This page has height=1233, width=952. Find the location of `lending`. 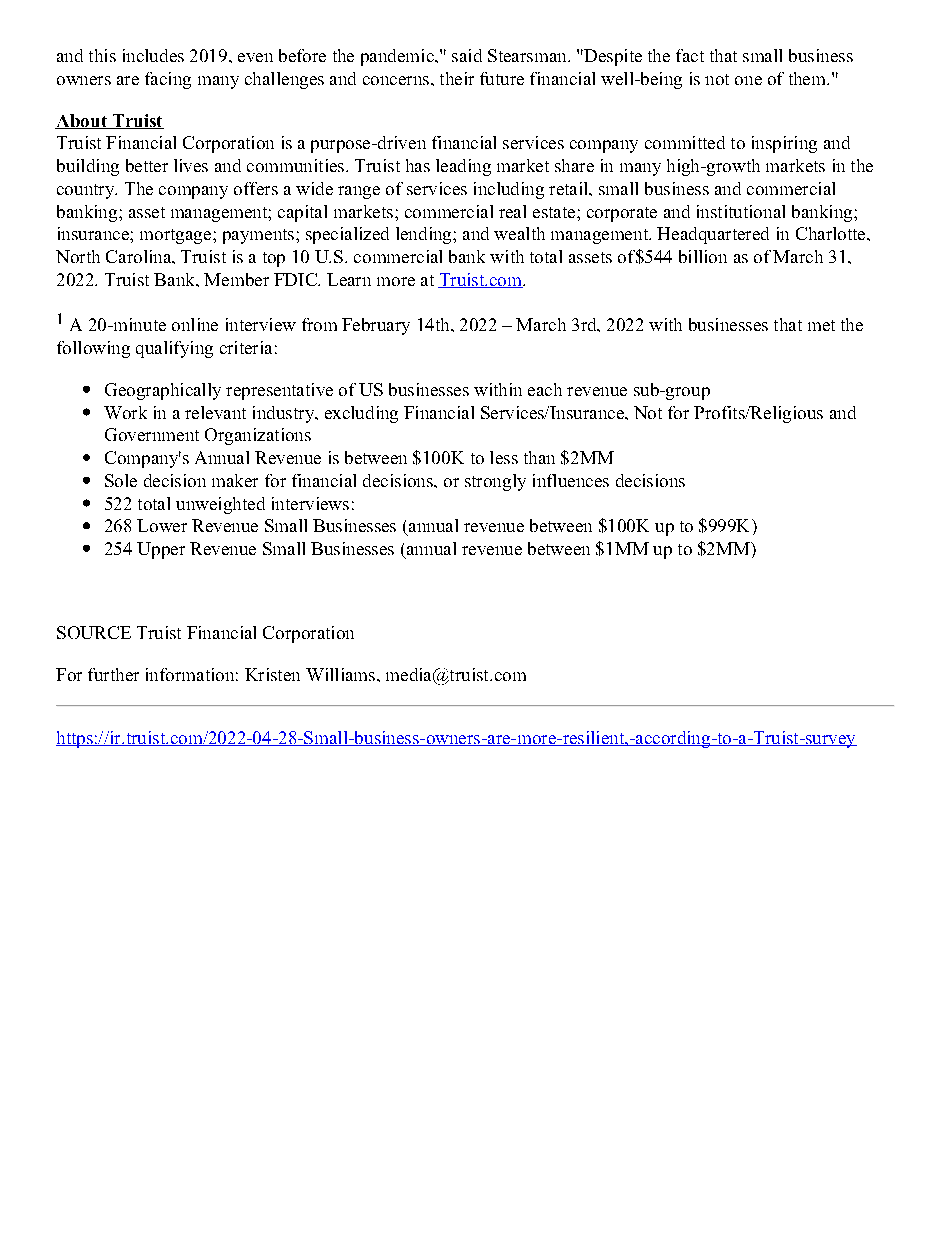

lending is located at coordinates (425, 235).
